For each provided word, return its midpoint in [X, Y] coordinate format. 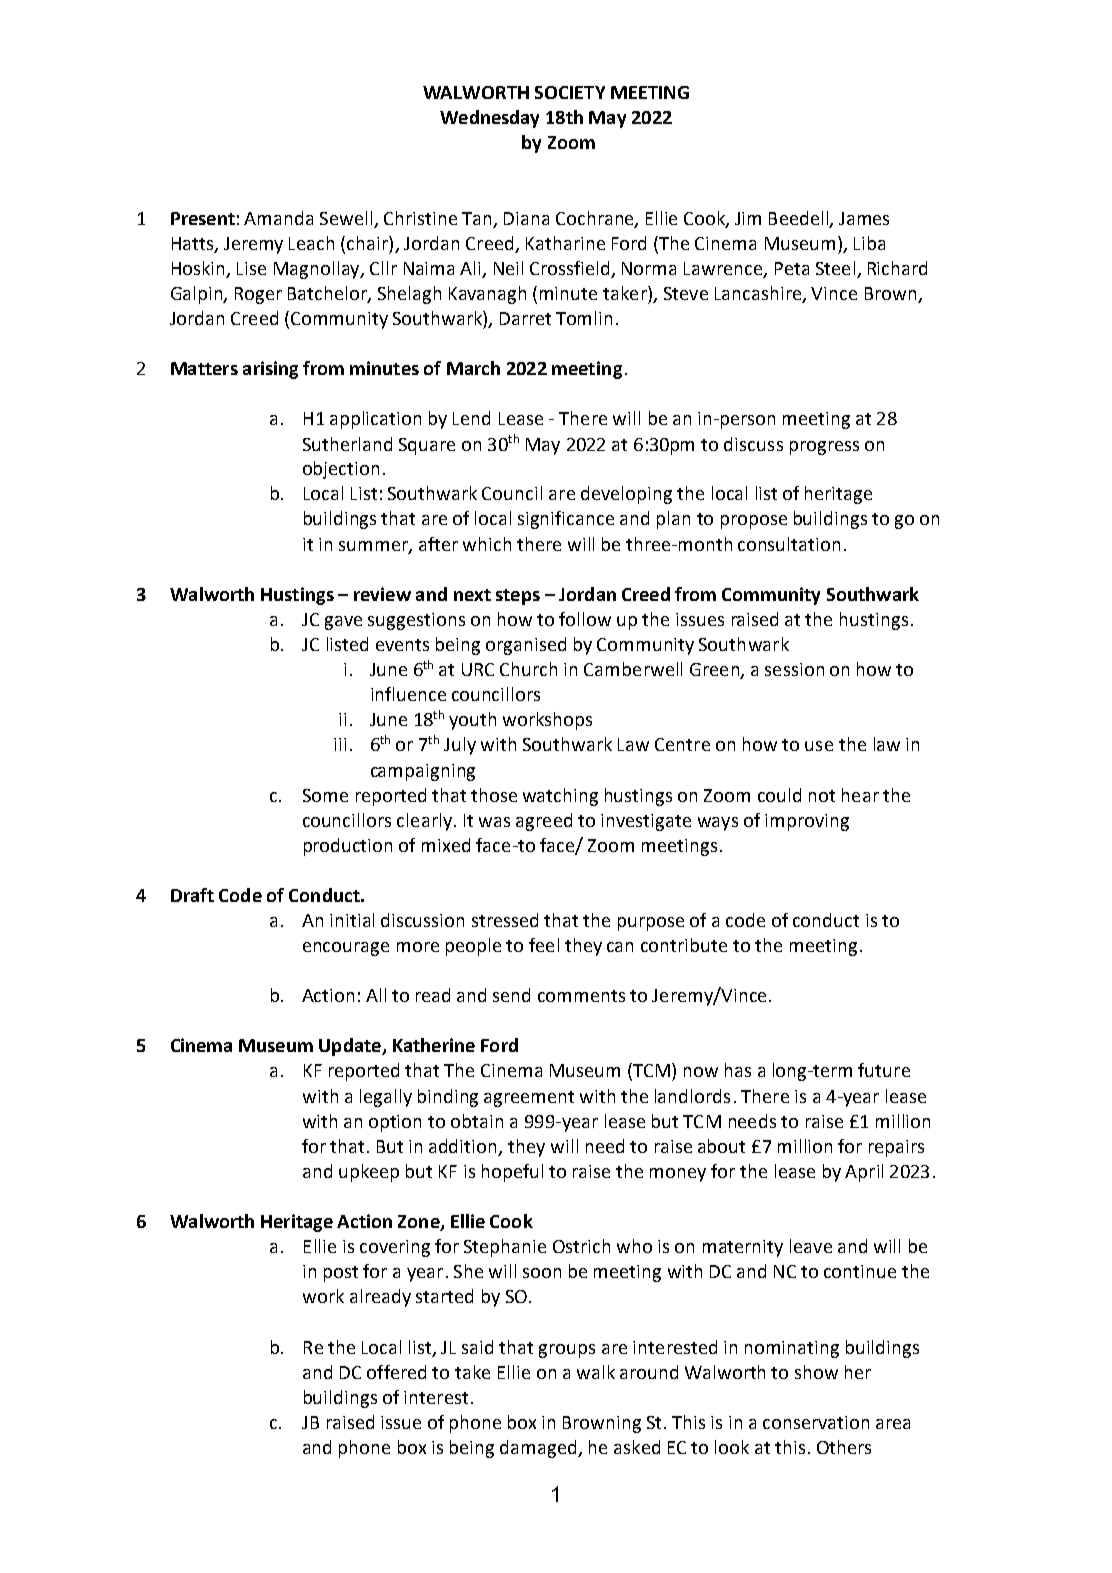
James [864, 218]
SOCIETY [570, 92]
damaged [539, 1449]
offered [396, 1372]
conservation [816, 1422]
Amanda [278, 218]
